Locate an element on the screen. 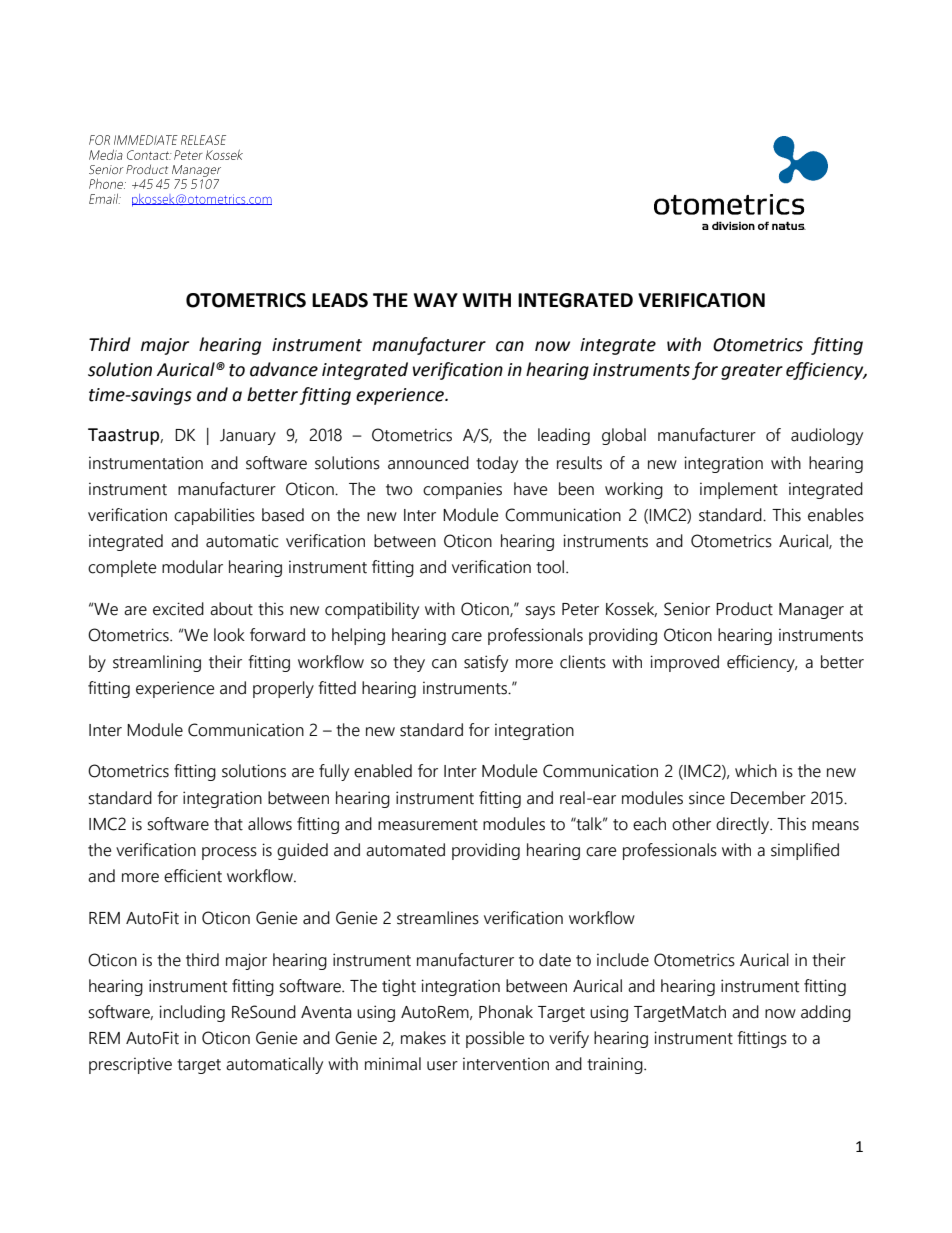 The width and height of the screenshot is (952, 1233). including is located at coordinates (192, 1013).
